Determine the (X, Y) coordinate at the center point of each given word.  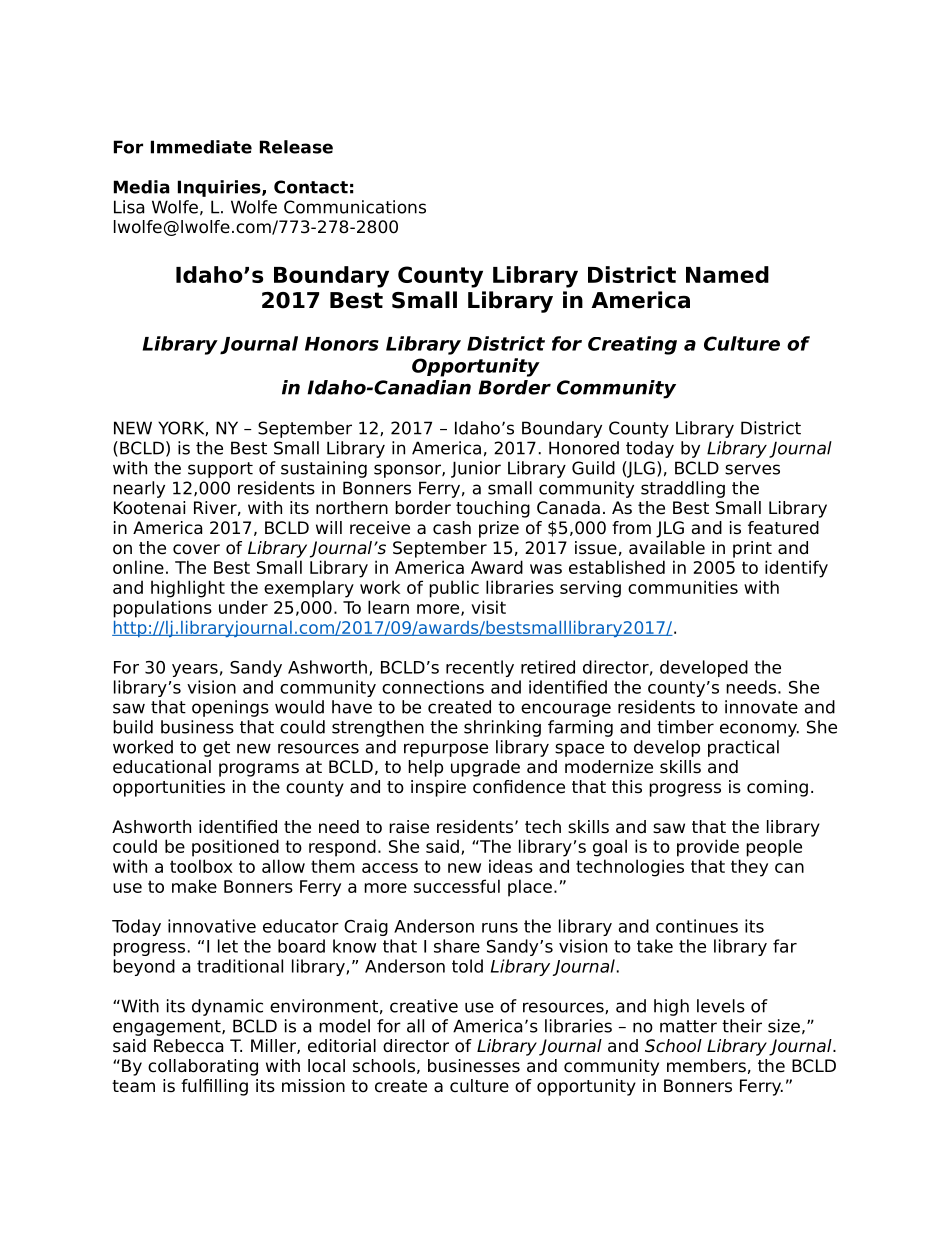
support (220, 470)
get (216, 749)
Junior (476, 469)
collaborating (203, 1067)
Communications (355, 207)
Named (727, 274)
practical (743, 748)
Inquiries (220, 188)
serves (752, 469)
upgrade (485, 768)
